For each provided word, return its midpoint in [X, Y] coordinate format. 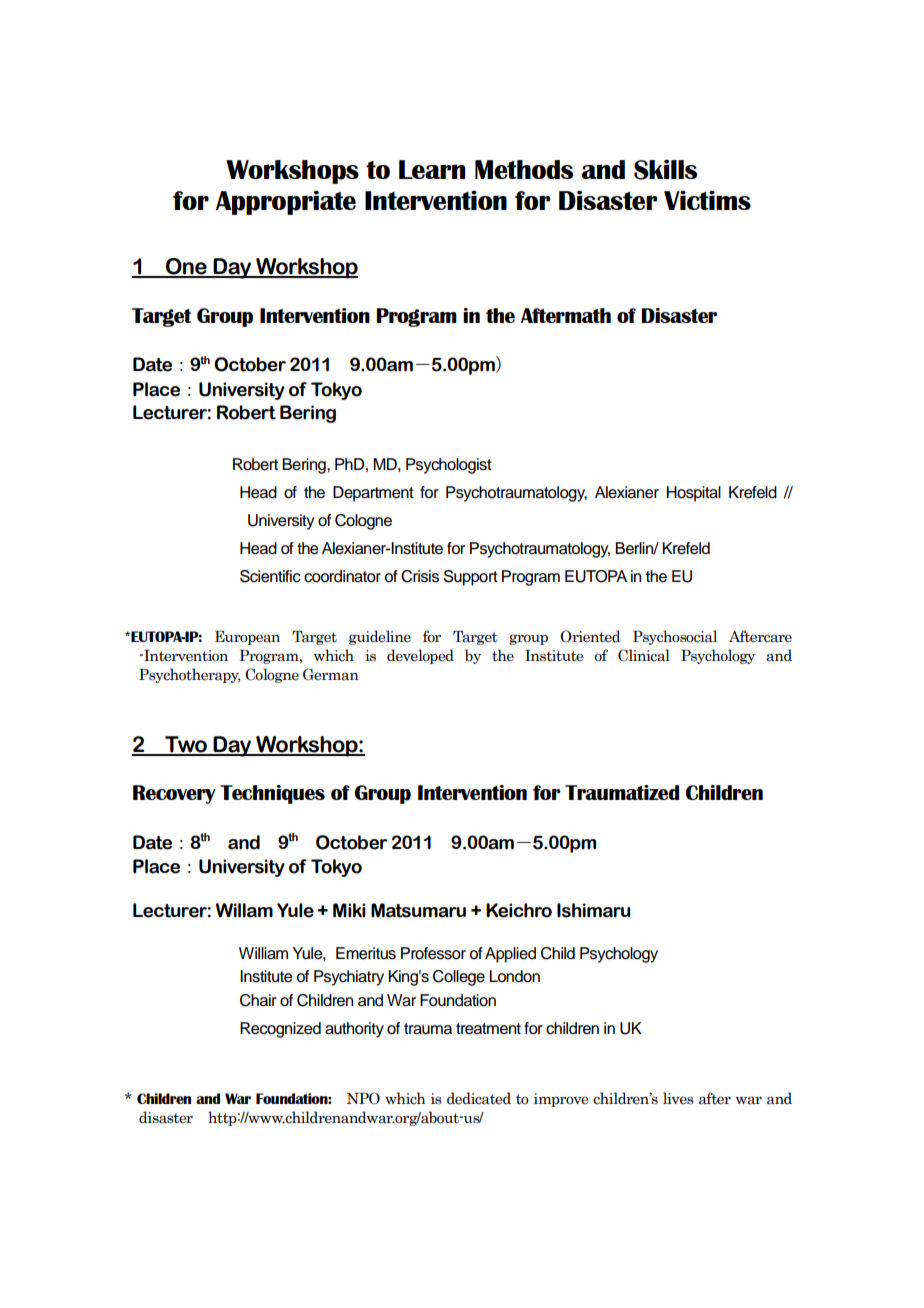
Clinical [644, 655]
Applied [510, 955]
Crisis [420, 576]
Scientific [270, 576]
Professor [433, 953]
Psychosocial [675, 637]
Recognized [280, 1030]
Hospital [694, 494]
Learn [432, 169]
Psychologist [449, 466]
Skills [665, 169]
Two [186, 745]
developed [420, 656]
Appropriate [286, 202]
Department [373, 494]
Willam [244, 910]
